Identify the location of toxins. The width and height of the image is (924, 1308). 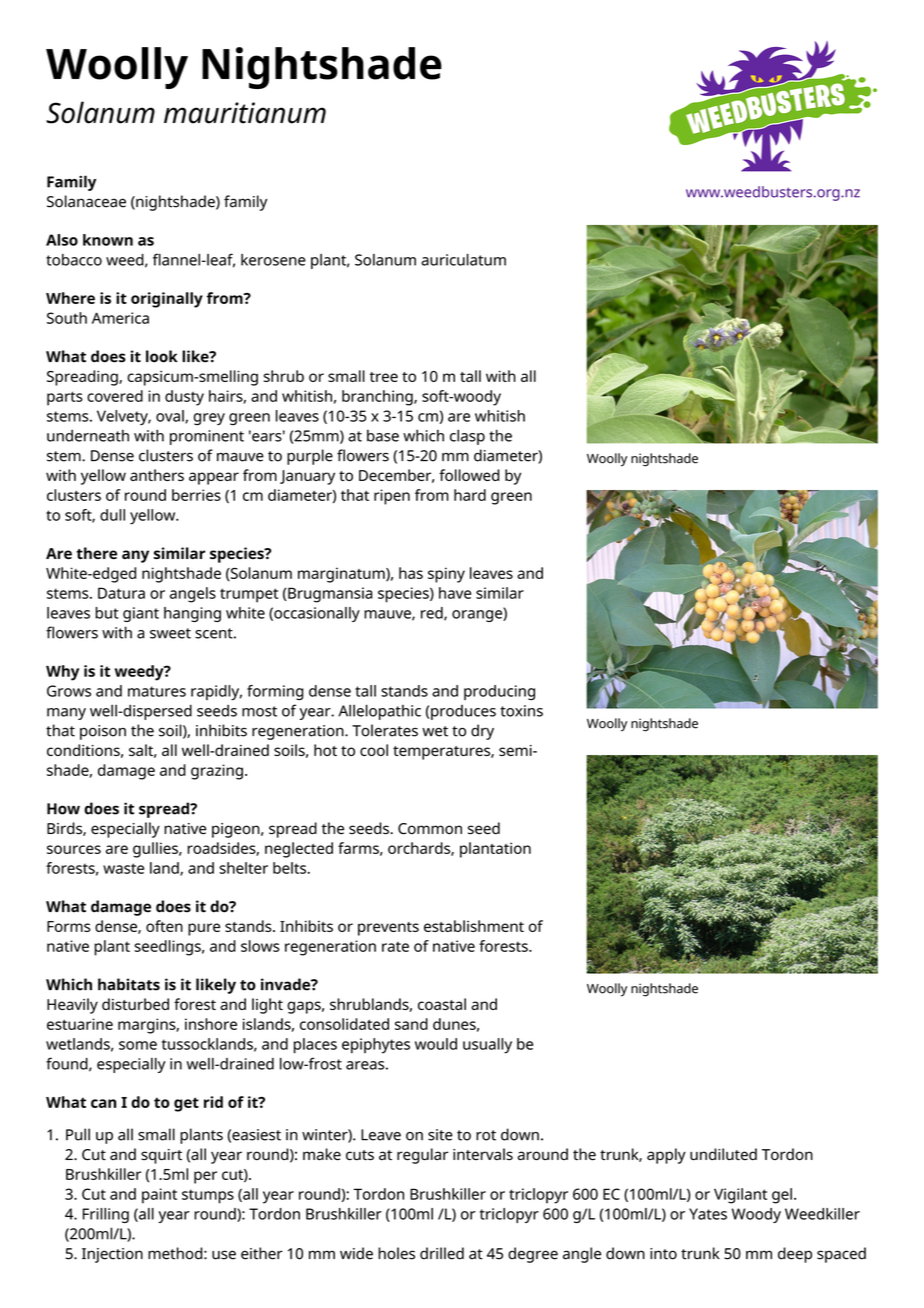
(521, 711).
